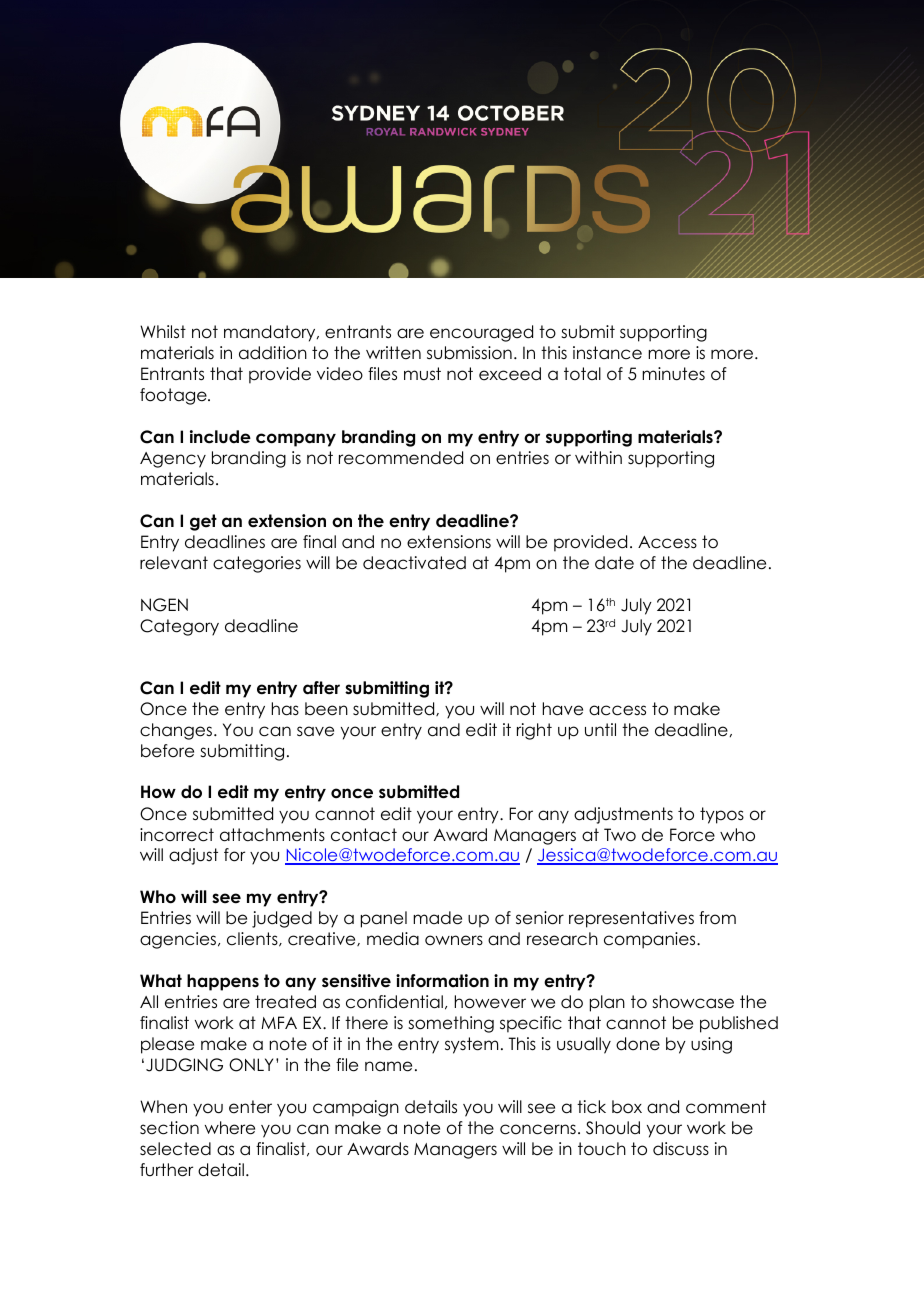 The image size is (924, 1308). Describe the element at coordinates (600, 729) in the screenshot. I see `until` at that location.
